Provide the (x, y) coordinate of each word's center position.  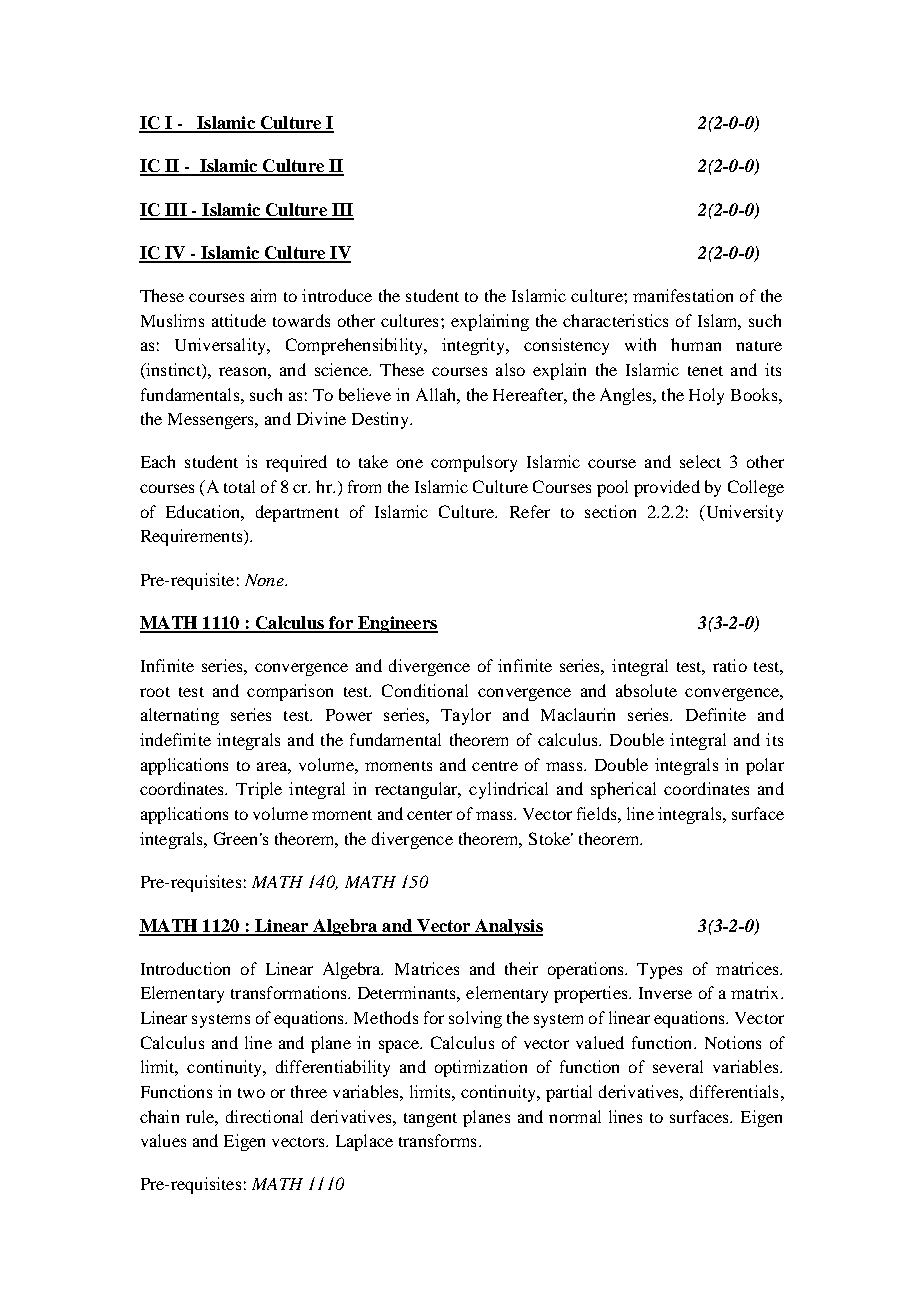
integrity (474, 346)
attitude (239, 320)
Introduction (185, 968)
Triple (259, 790)
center (429, 815)
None (265, 580)
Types (659, 971)
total (239, 486)
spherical (623, 790)
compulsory (474, 463)
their (521, 968)
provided (667, 488)
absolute (646, 690)
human (696, 344)
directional (264, 1116)
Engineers (396, 624)
